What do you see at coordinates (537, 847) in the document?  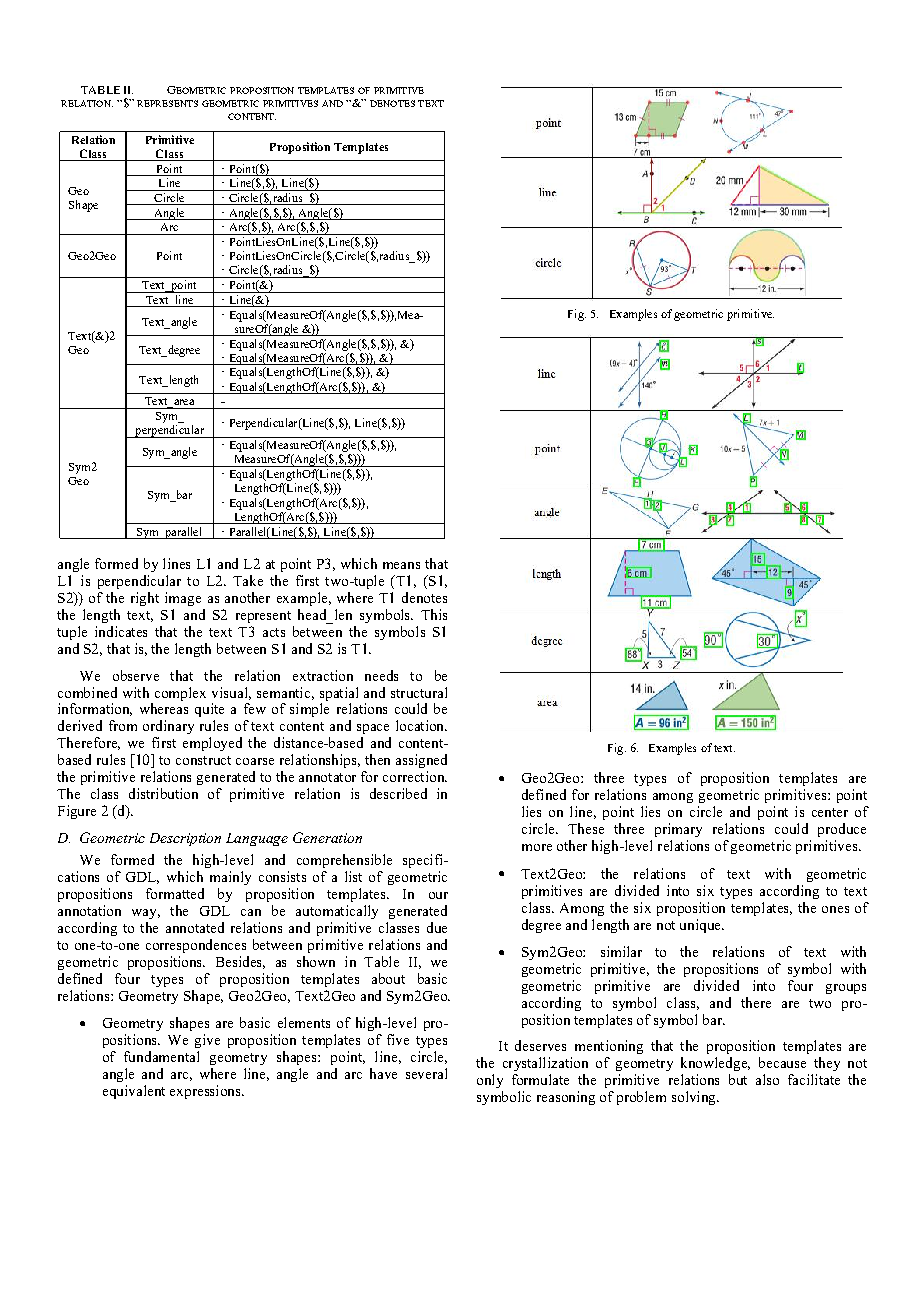 I see `more` at bounding box center [537, 847].
